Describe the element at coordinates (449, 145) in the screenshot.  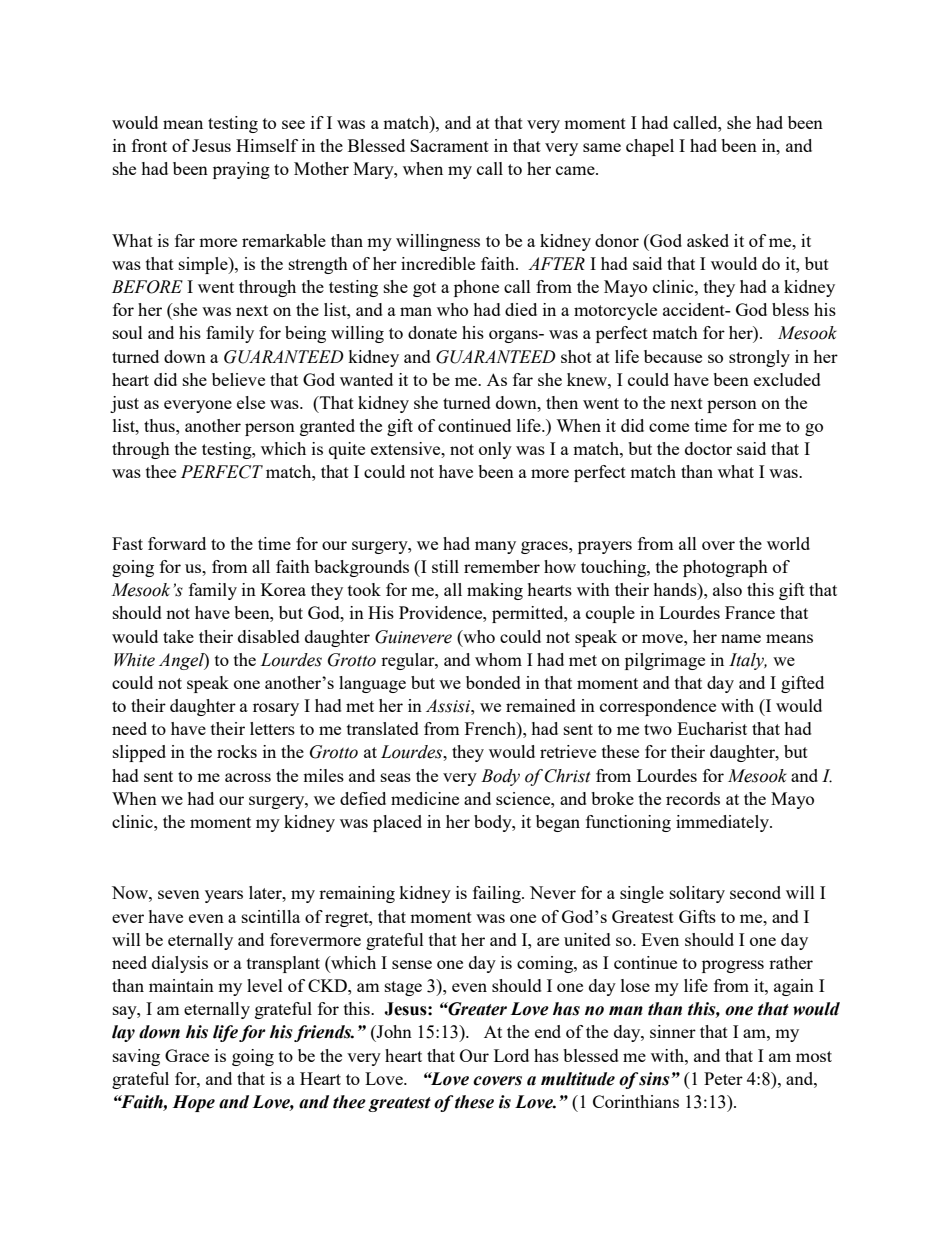
I see `Sacrament` at that location.
